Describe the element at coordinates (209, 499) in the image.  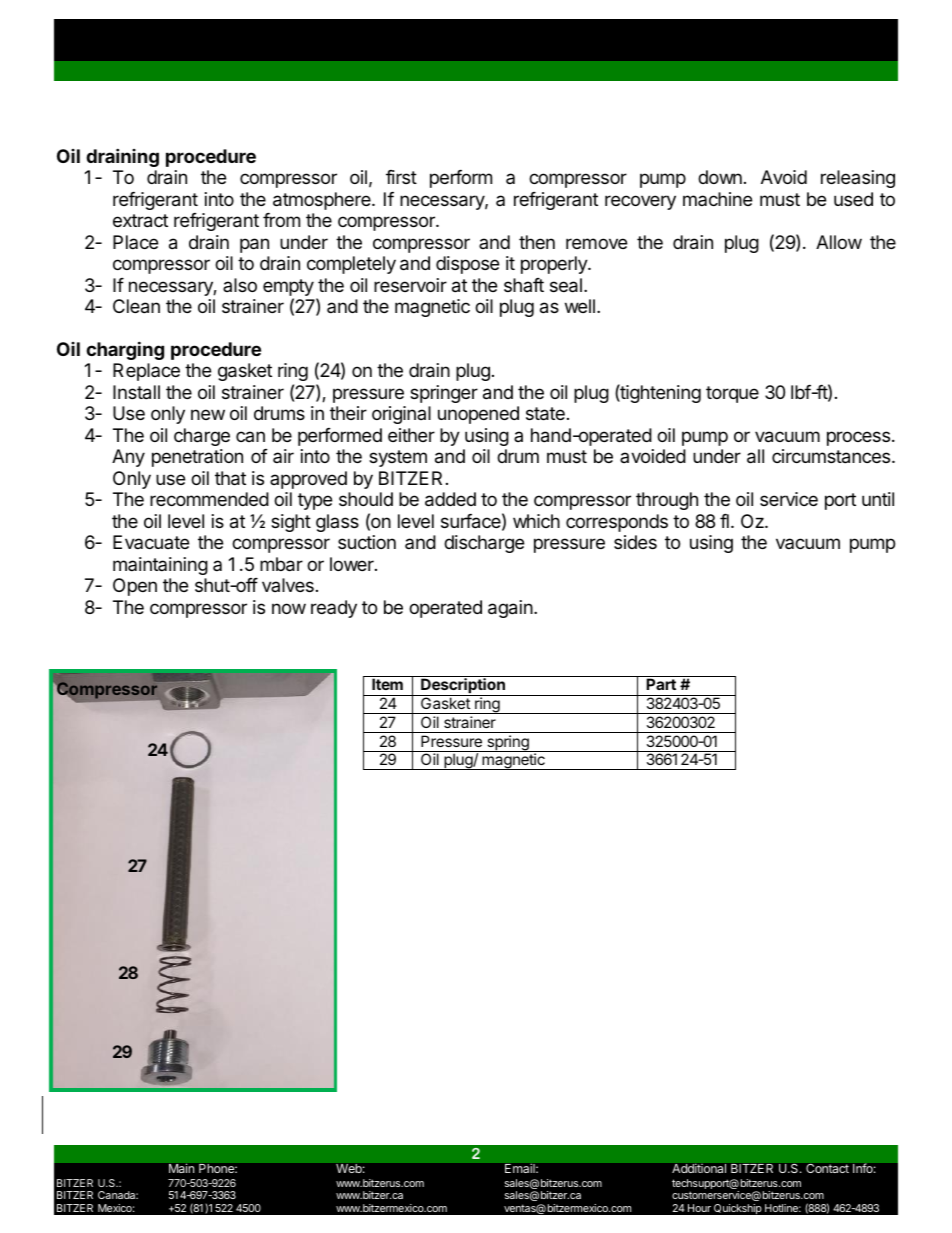
I see `recommended` at that location.
